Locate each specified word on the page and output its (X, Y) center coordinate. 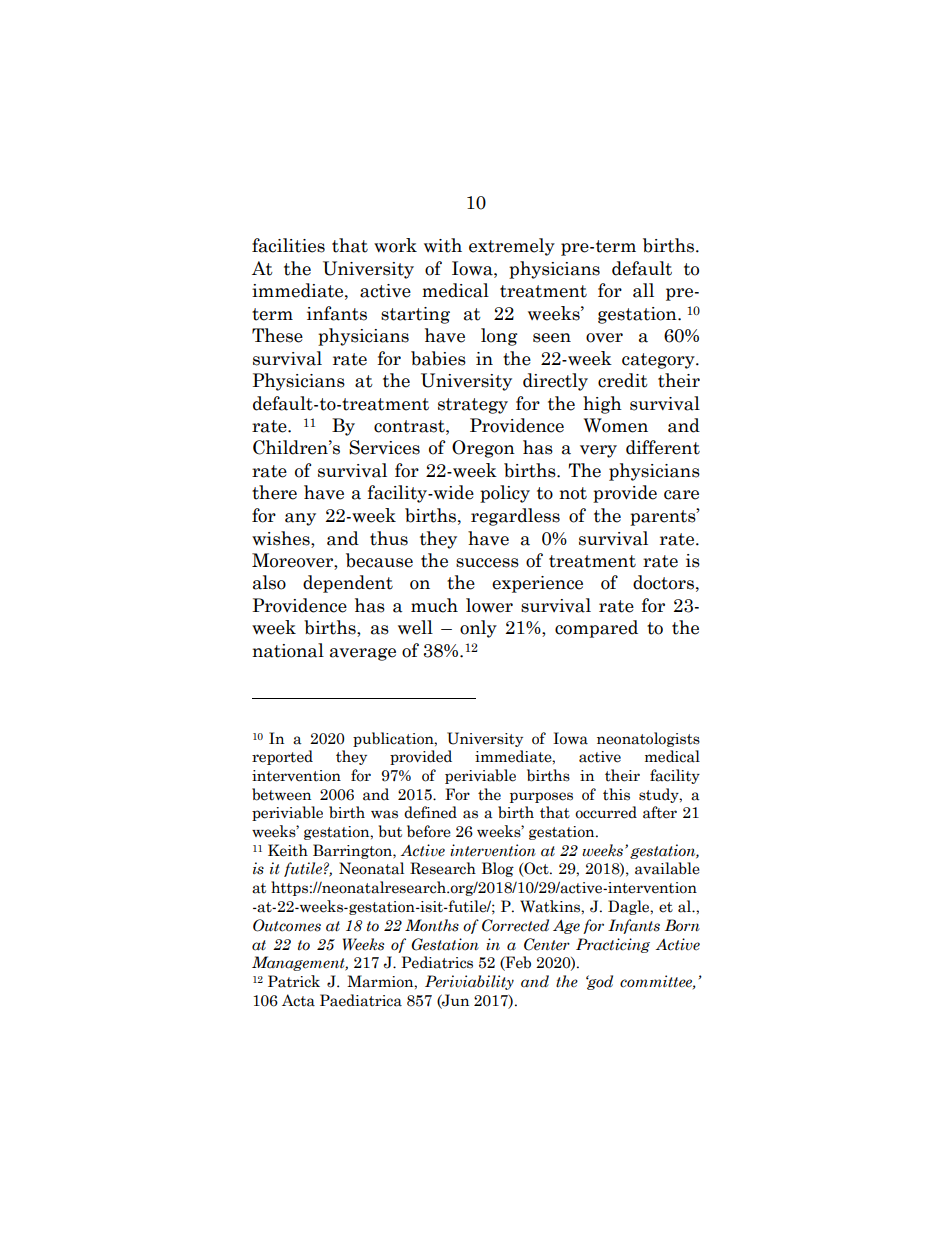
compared (596, 629)
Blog (498, 869)
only (478, 629)
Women (616, 425)
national (288, 650)
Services (384, 447)
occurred (606, 812)
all (643, 290)
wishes (282, 538)
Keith (288, 850)
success (487, 563)
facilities (288, 245)
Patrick (294, 981)
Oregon (483, 449)
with (443, 245)
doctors (663, 582)
